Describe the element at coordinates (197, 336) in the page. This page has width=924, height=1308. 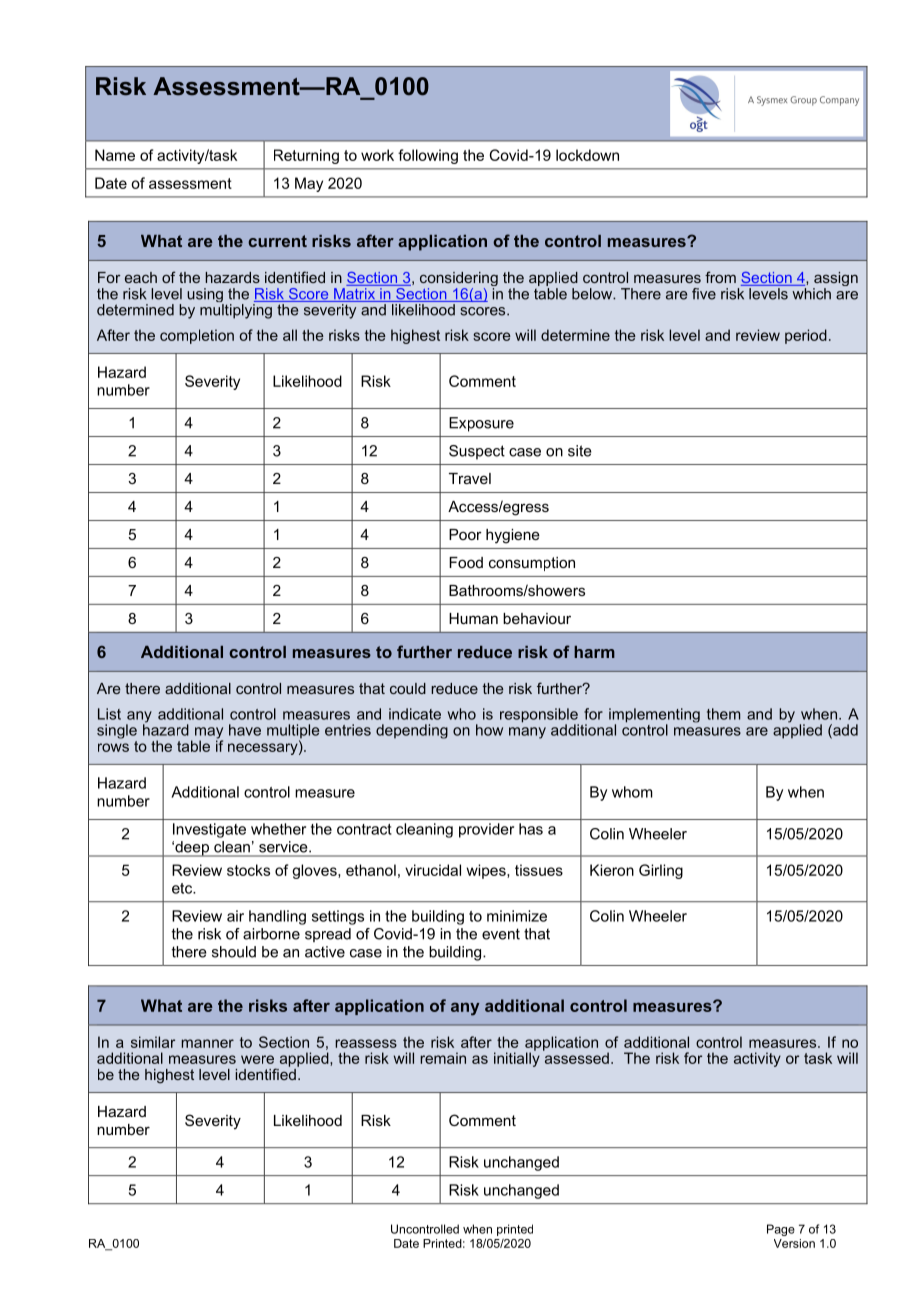
I see `completion` at that location.
